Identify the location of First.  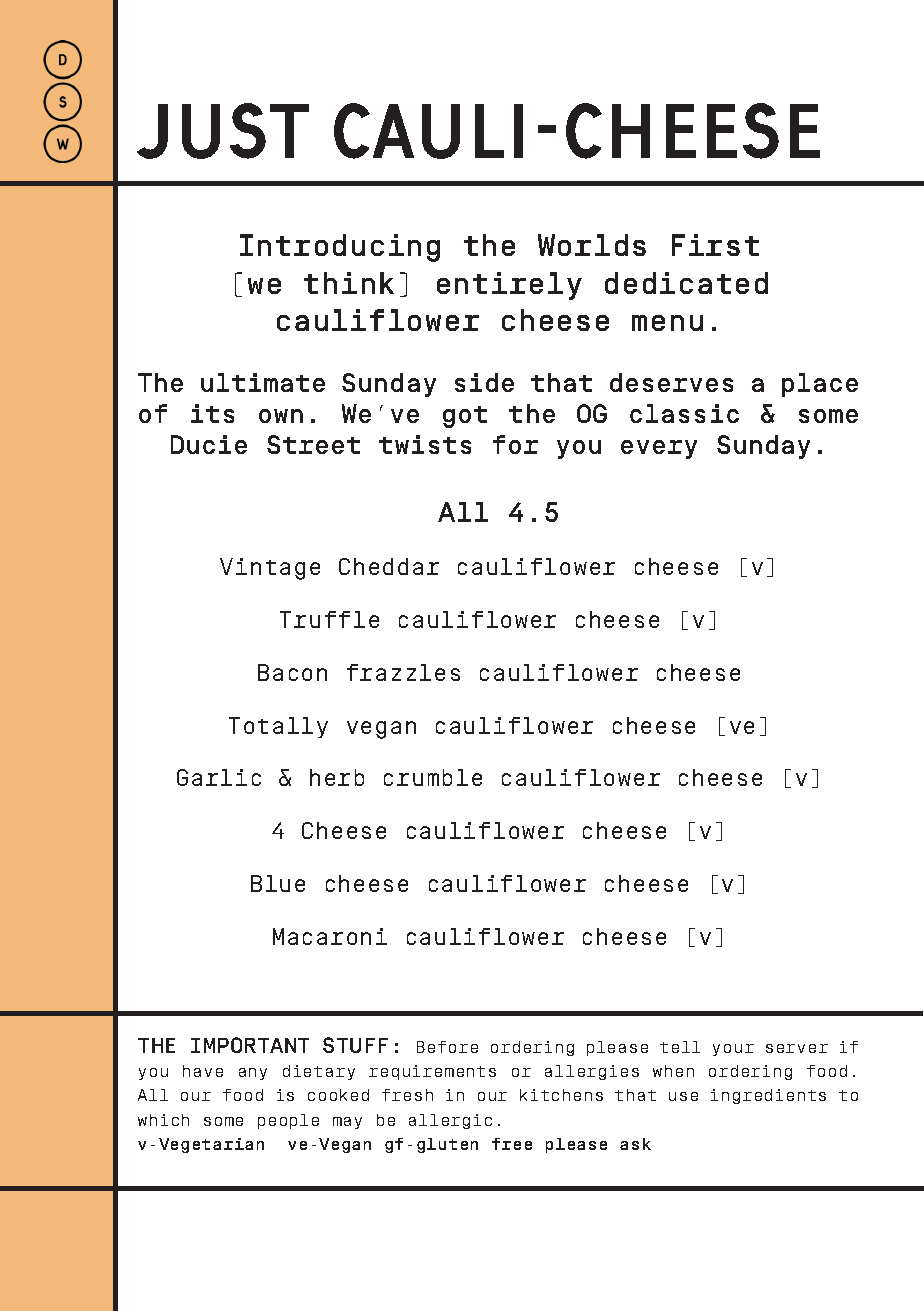
(715, 245).
